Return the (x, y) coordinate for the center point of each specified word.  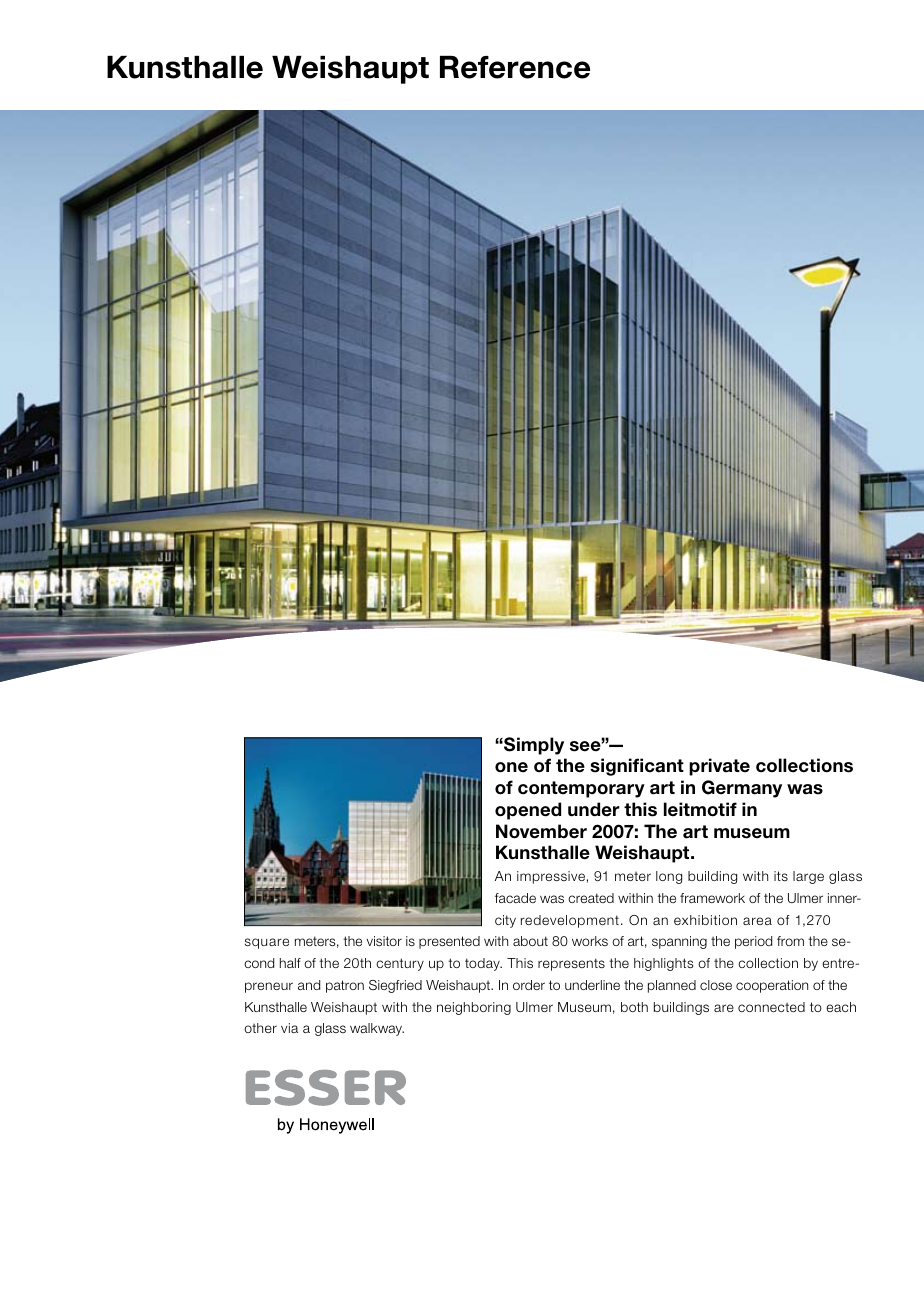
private (719, 767)
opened (528, 811)
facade (515, 898)
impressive (551, 877)
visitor (384, 941)
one (511, 767)
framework (712, 898)
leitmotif (700, 809)
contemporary (581, 789)
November (541, 831)
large (808, 877)
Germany (742, 789)
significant (637, 767)
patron (345, 986)
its (781, 876)
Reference (515, 67)
